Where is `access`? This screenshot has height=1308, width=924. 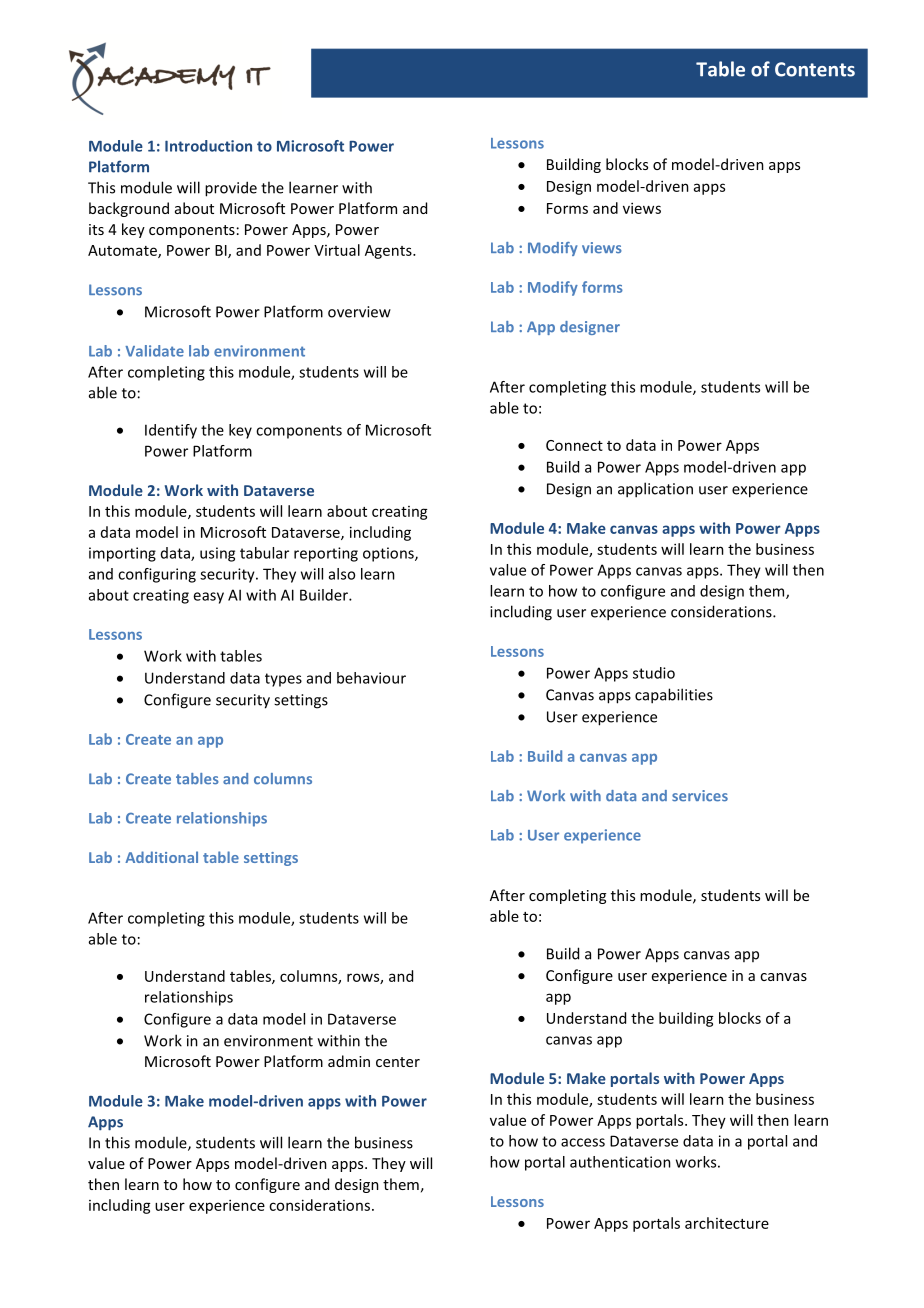 access is located at coordinates (583, 1142).
